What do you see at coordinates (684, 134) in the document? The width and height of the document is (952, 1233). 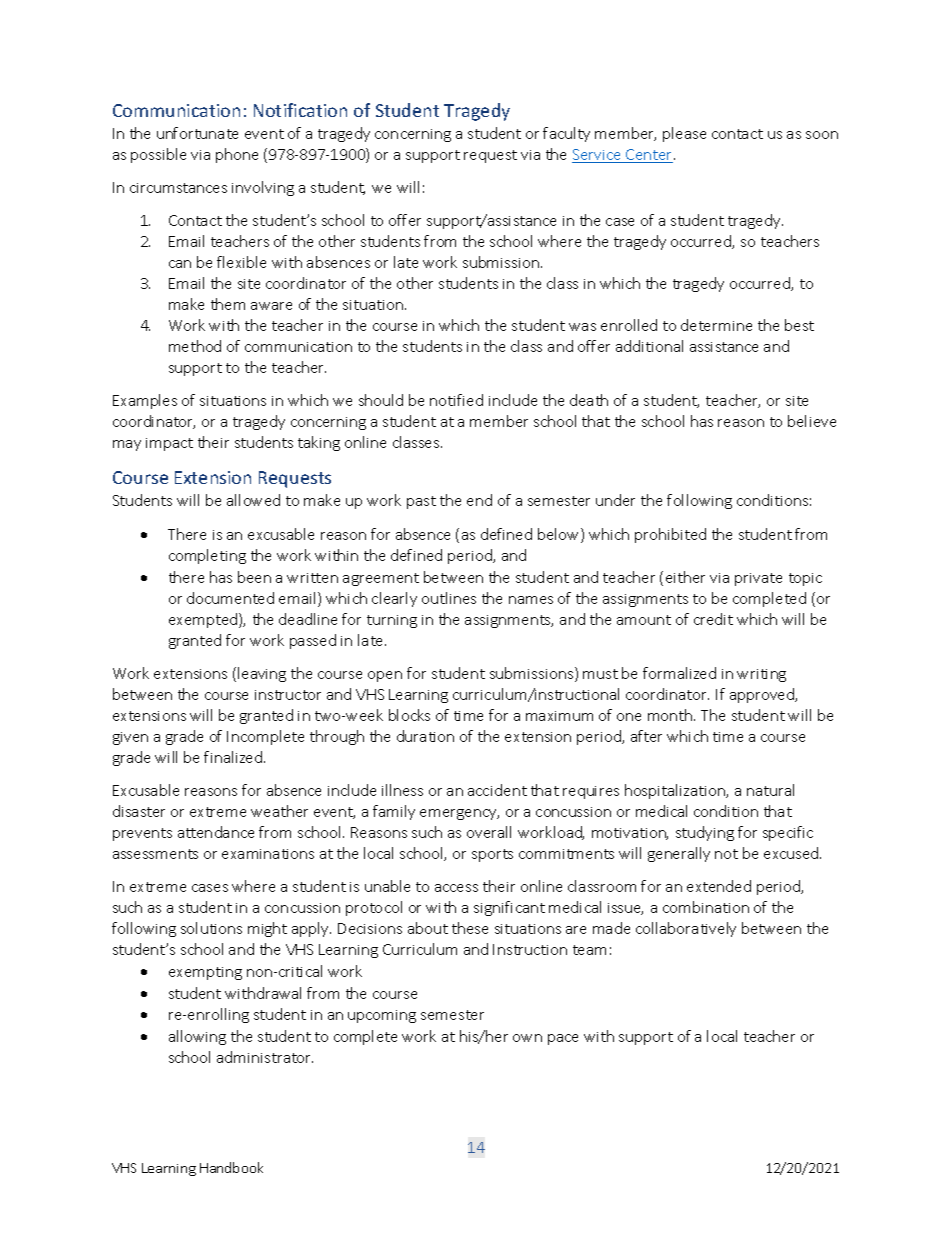 I see `please` at bounding box center [684, 134].
